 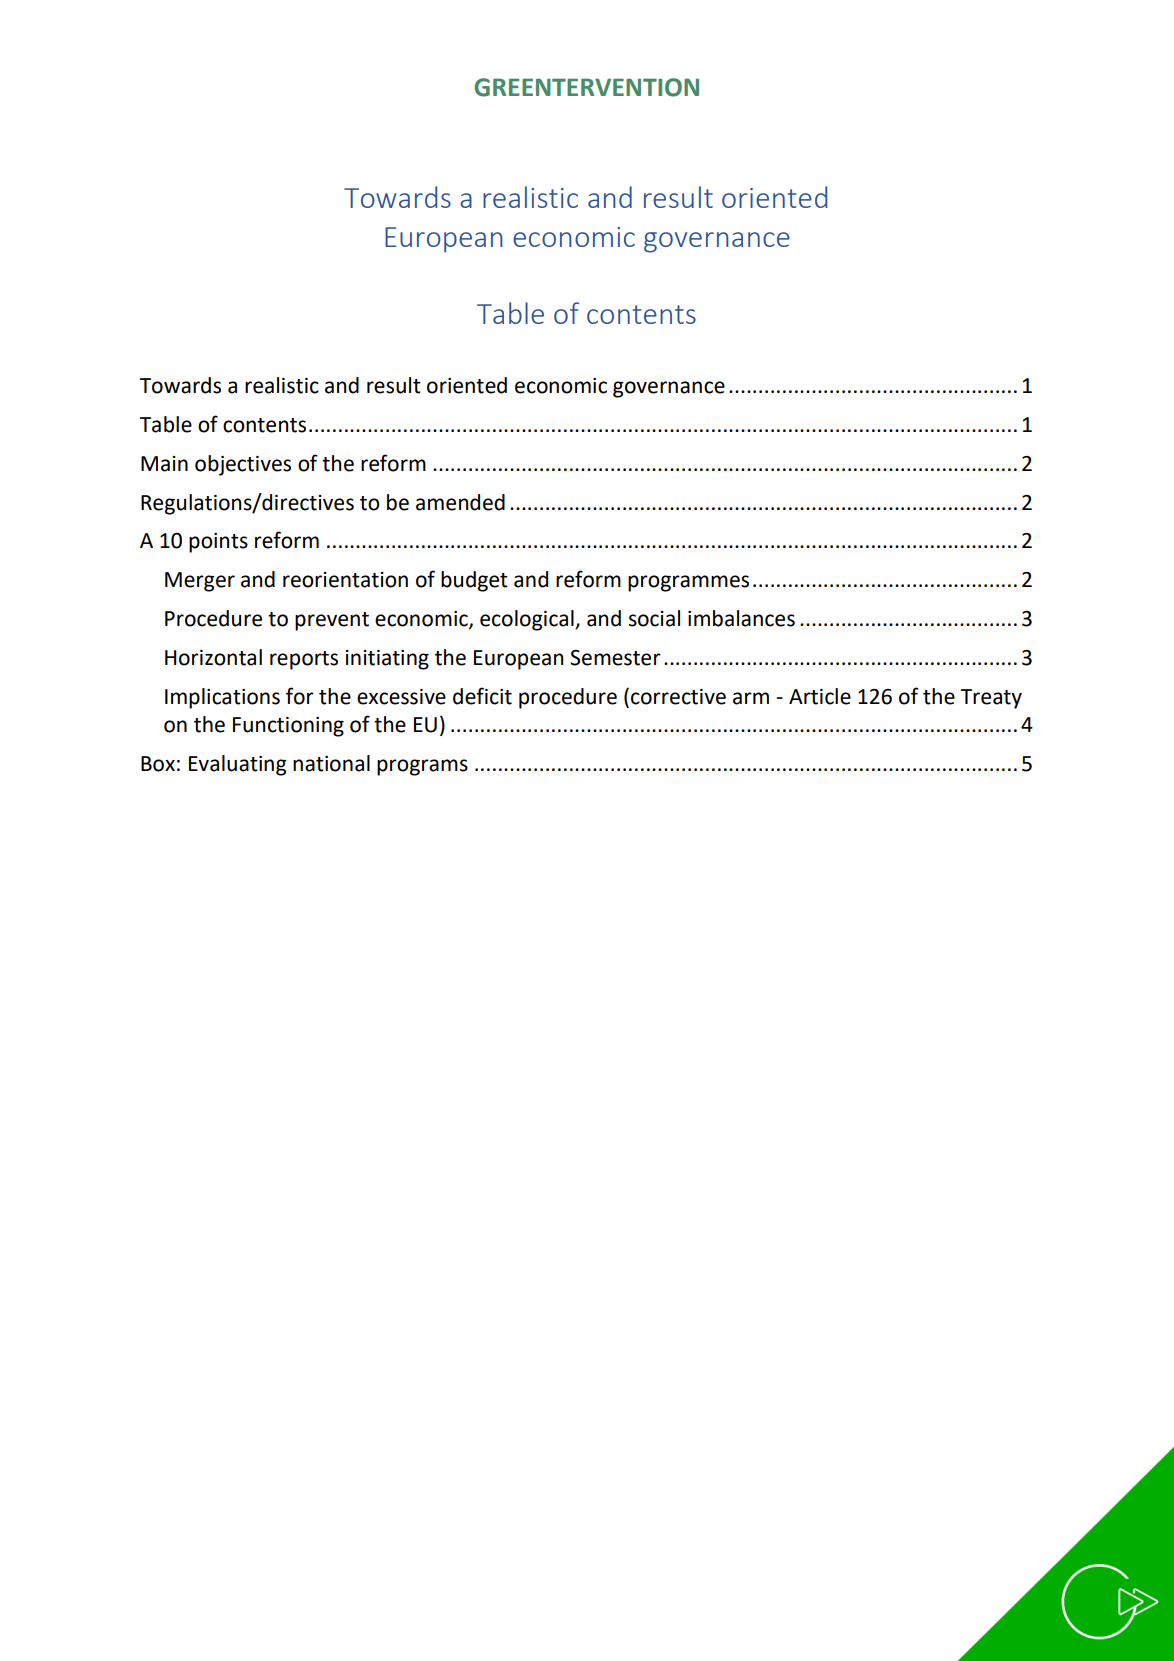 I want to click on Treaty, so click(x=991, y=699).
